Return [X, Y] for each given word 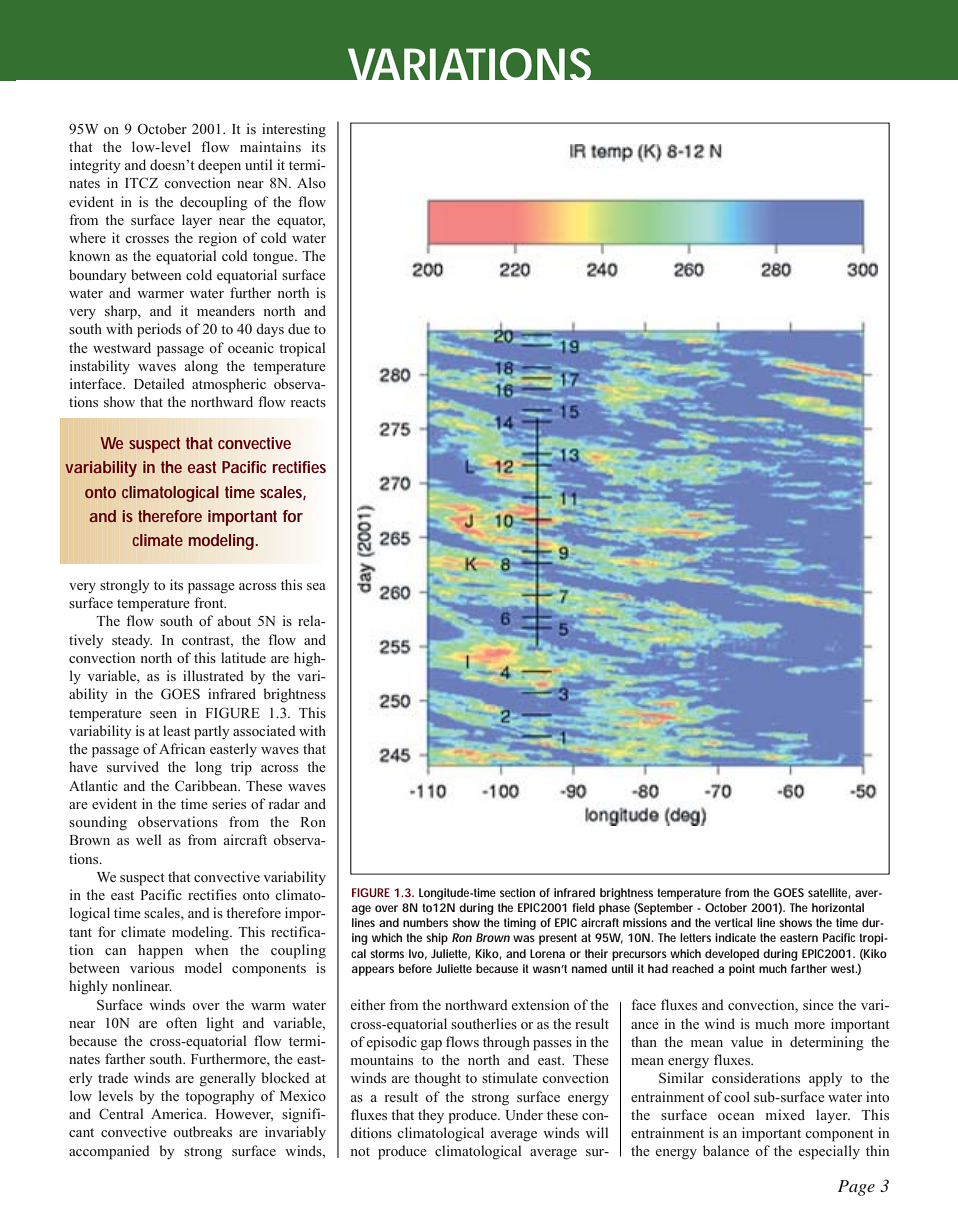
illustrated [213, 675]
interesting [294, 130]
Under [524, 1115]
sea [316, 586]
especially [829, 1152]
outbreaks [202, 1131]
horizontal [838, 907]
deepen [219, 166]
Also [311, 182]
